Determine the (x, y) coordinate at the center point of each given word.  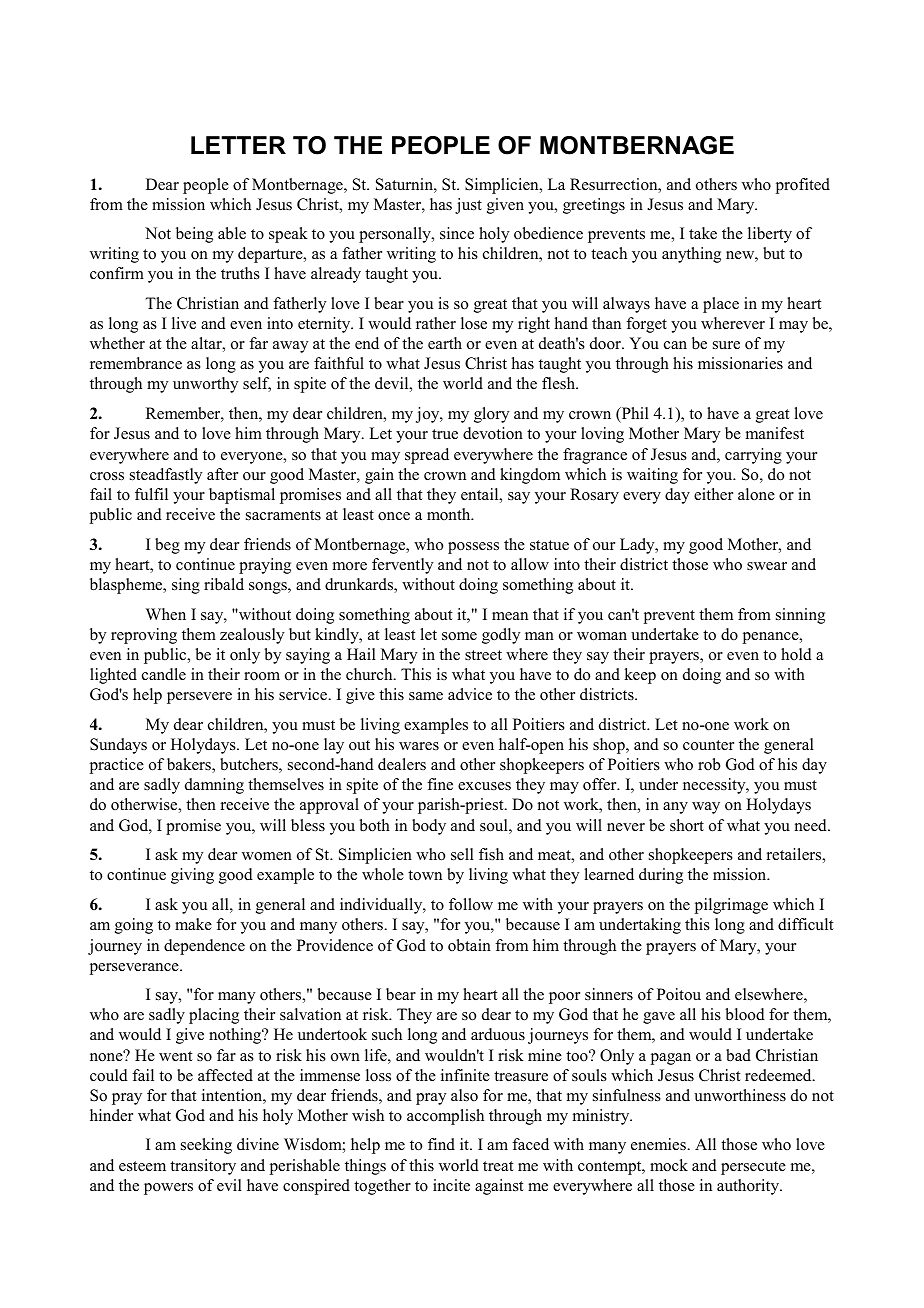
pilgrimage (731, 906)
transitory (203, 1167)
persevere (199, 698)
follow (471, 904)
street (483, 655)
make (193, 924)
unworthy (205, 385)
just (468, 206)
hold (796, 654)
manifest (775, 433)
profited (803, 186)
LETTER (238, 145)
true (445, 434)
